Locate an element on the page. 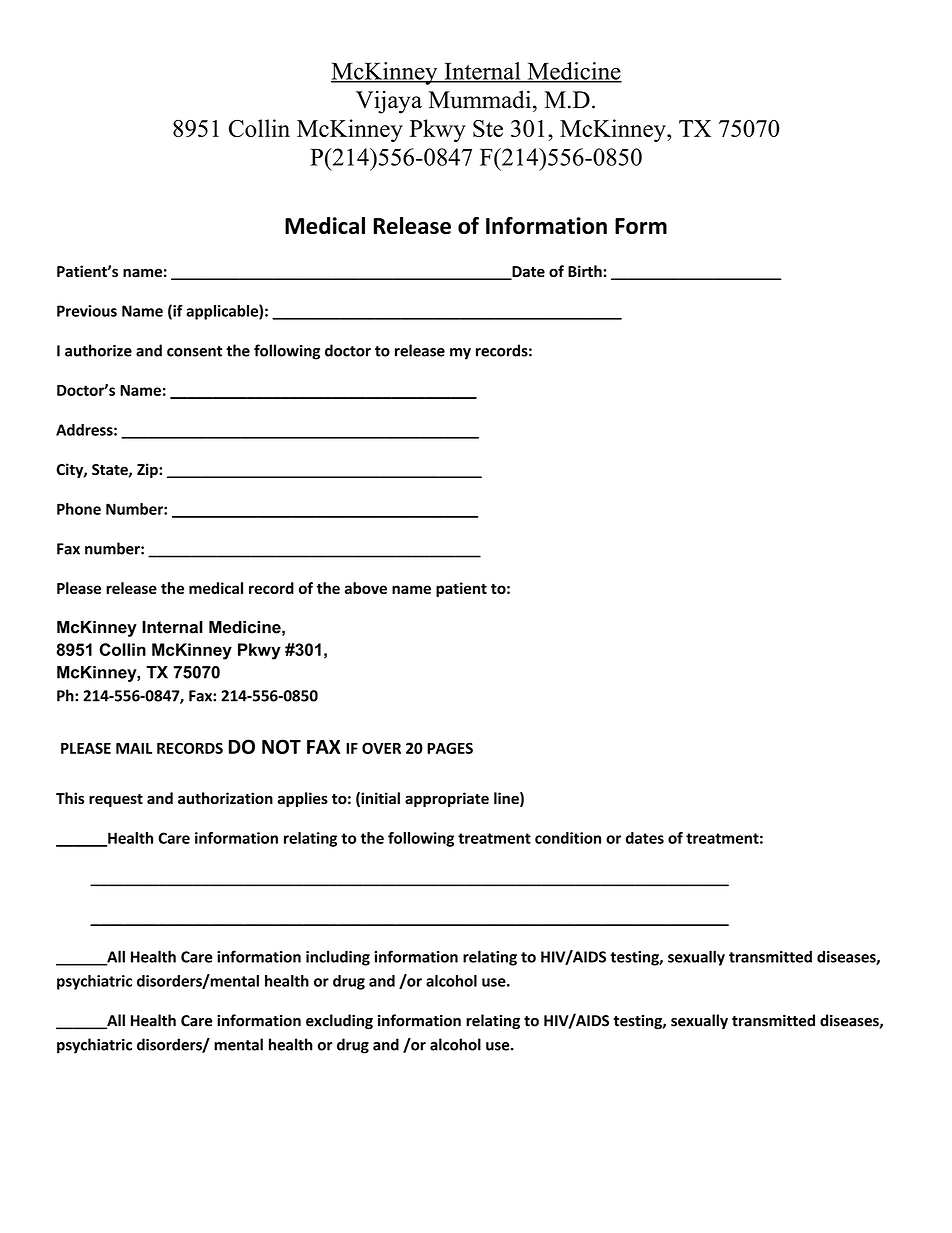  excluding is located at coordinates (339, 1022).
